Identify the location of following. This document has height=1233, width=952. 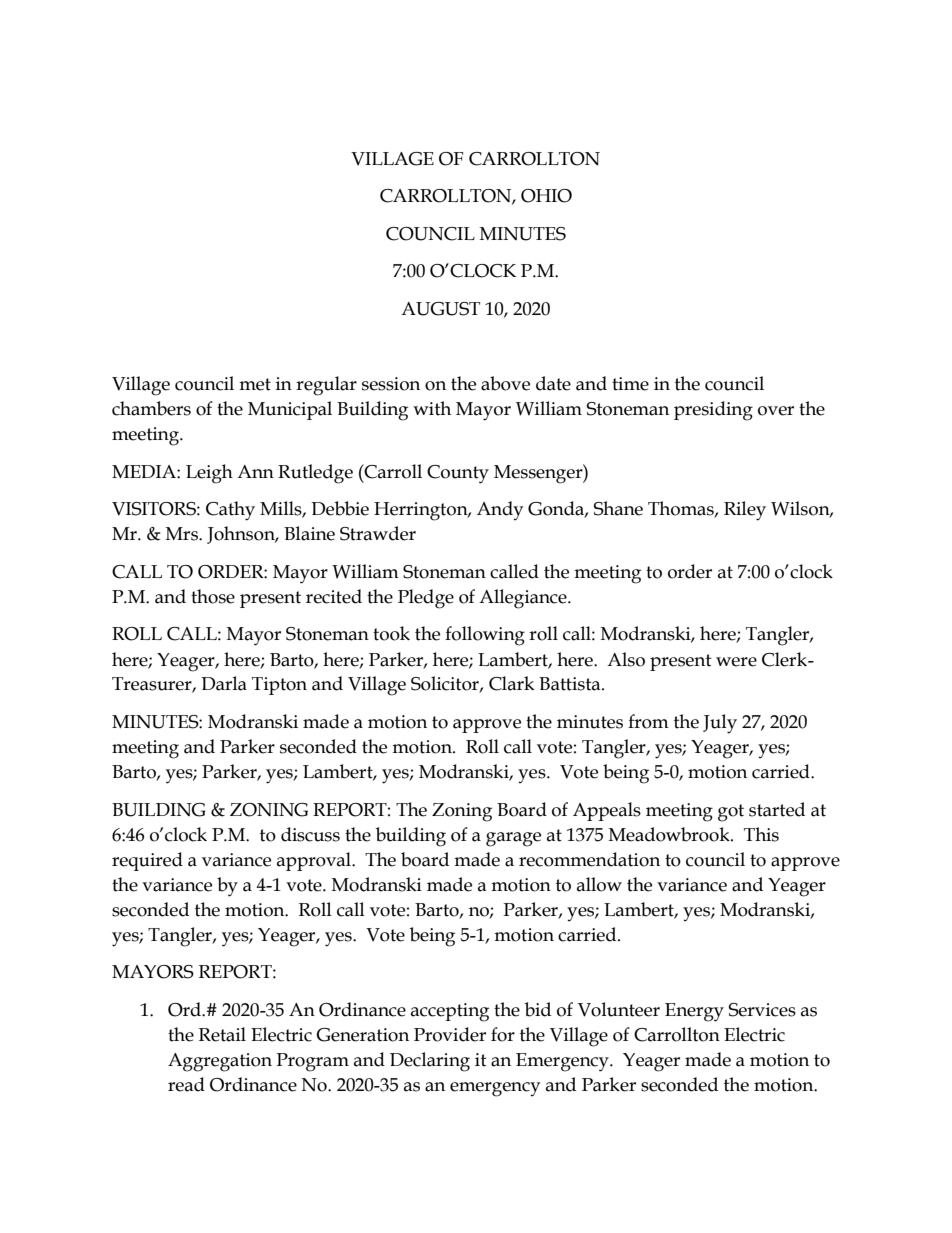
(485, 636).
